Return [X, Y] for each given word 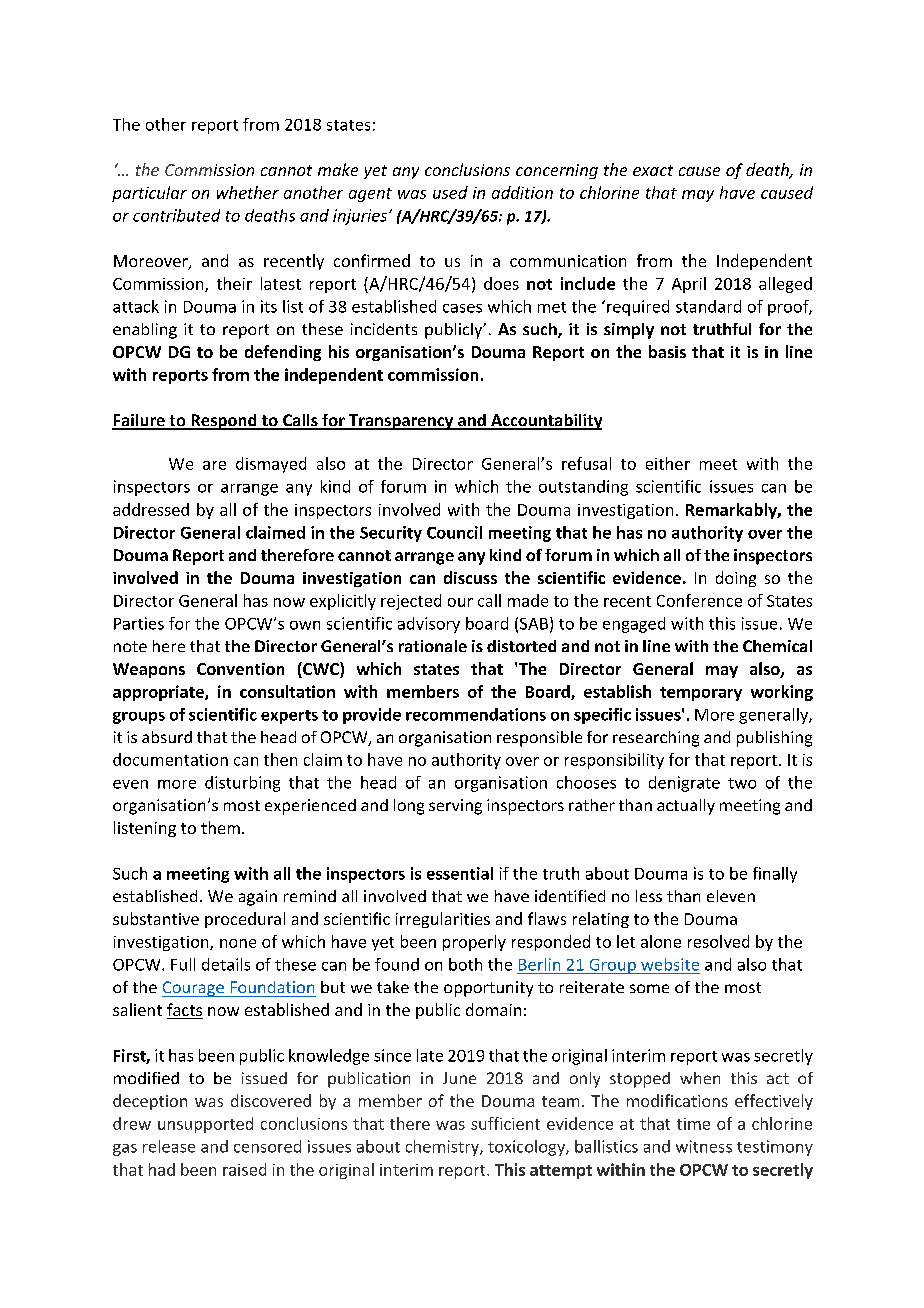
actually [686, 807]
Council [454, 532]
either [668, 463]
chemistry [443, 1148]
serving [455, 807]
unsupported [205, 1125]
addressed [151, 509]
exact [653, 170]
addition [522, 192]
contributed [176, 215]
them [220, 827]
